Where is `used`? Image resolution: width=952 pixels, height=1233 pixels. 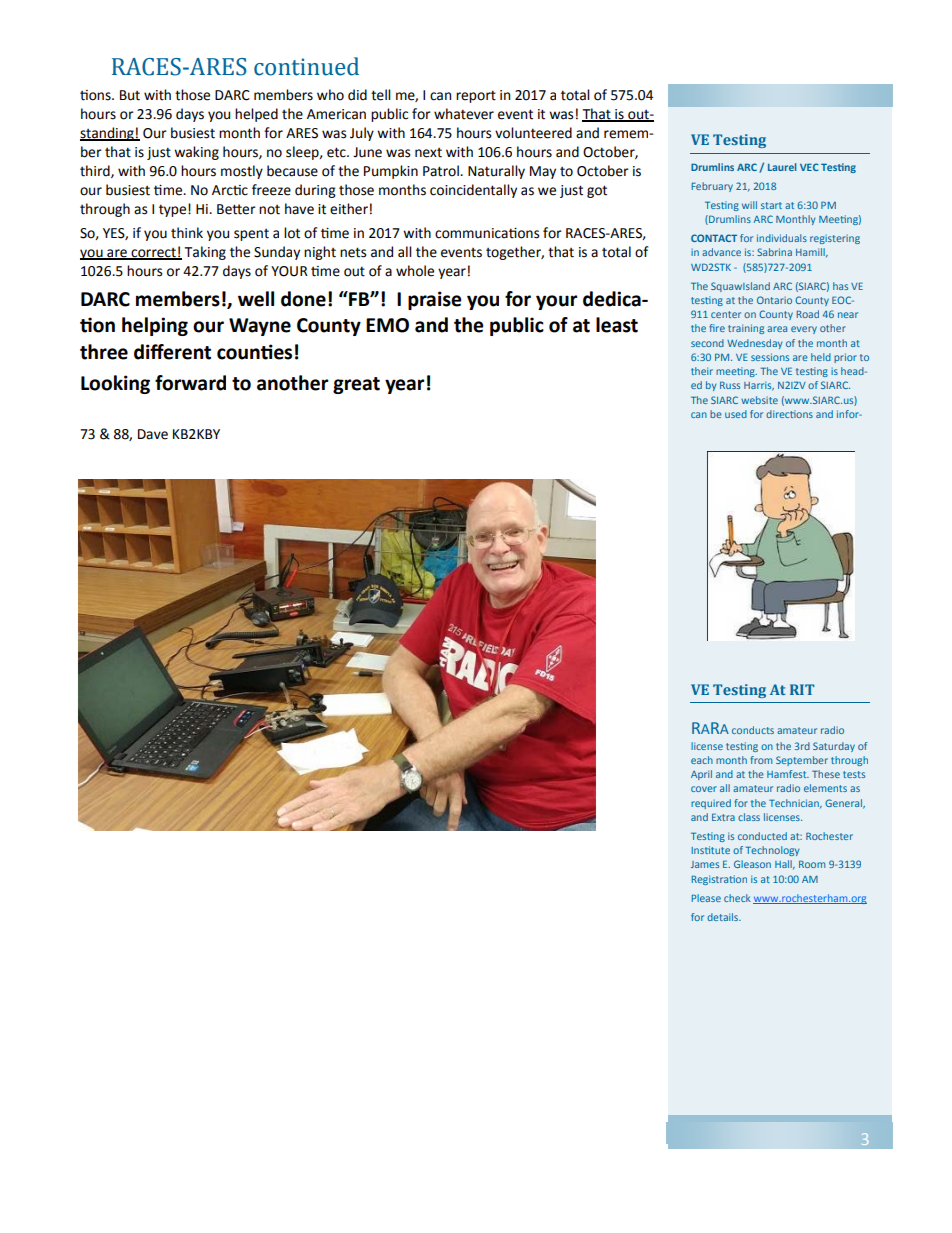 used is located at coordinates (736, 414).
